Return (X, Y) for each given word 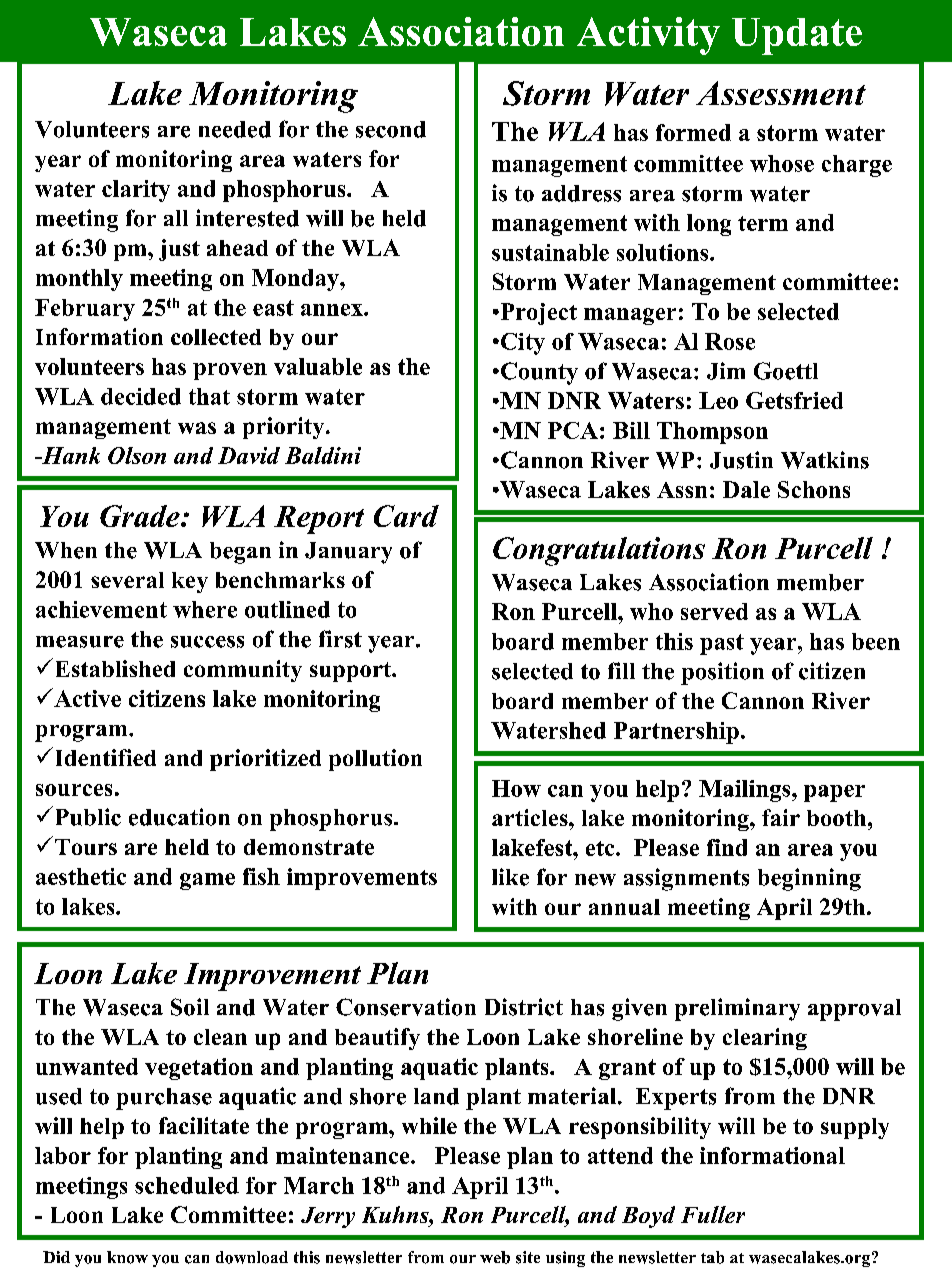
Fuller (713, 1214)
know (127, 1257)
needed (235, 129)
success (207, 642)
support (351, 672)
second (391, 129)
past (722, 644)
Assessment (781, 93)
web (495, 1257)
